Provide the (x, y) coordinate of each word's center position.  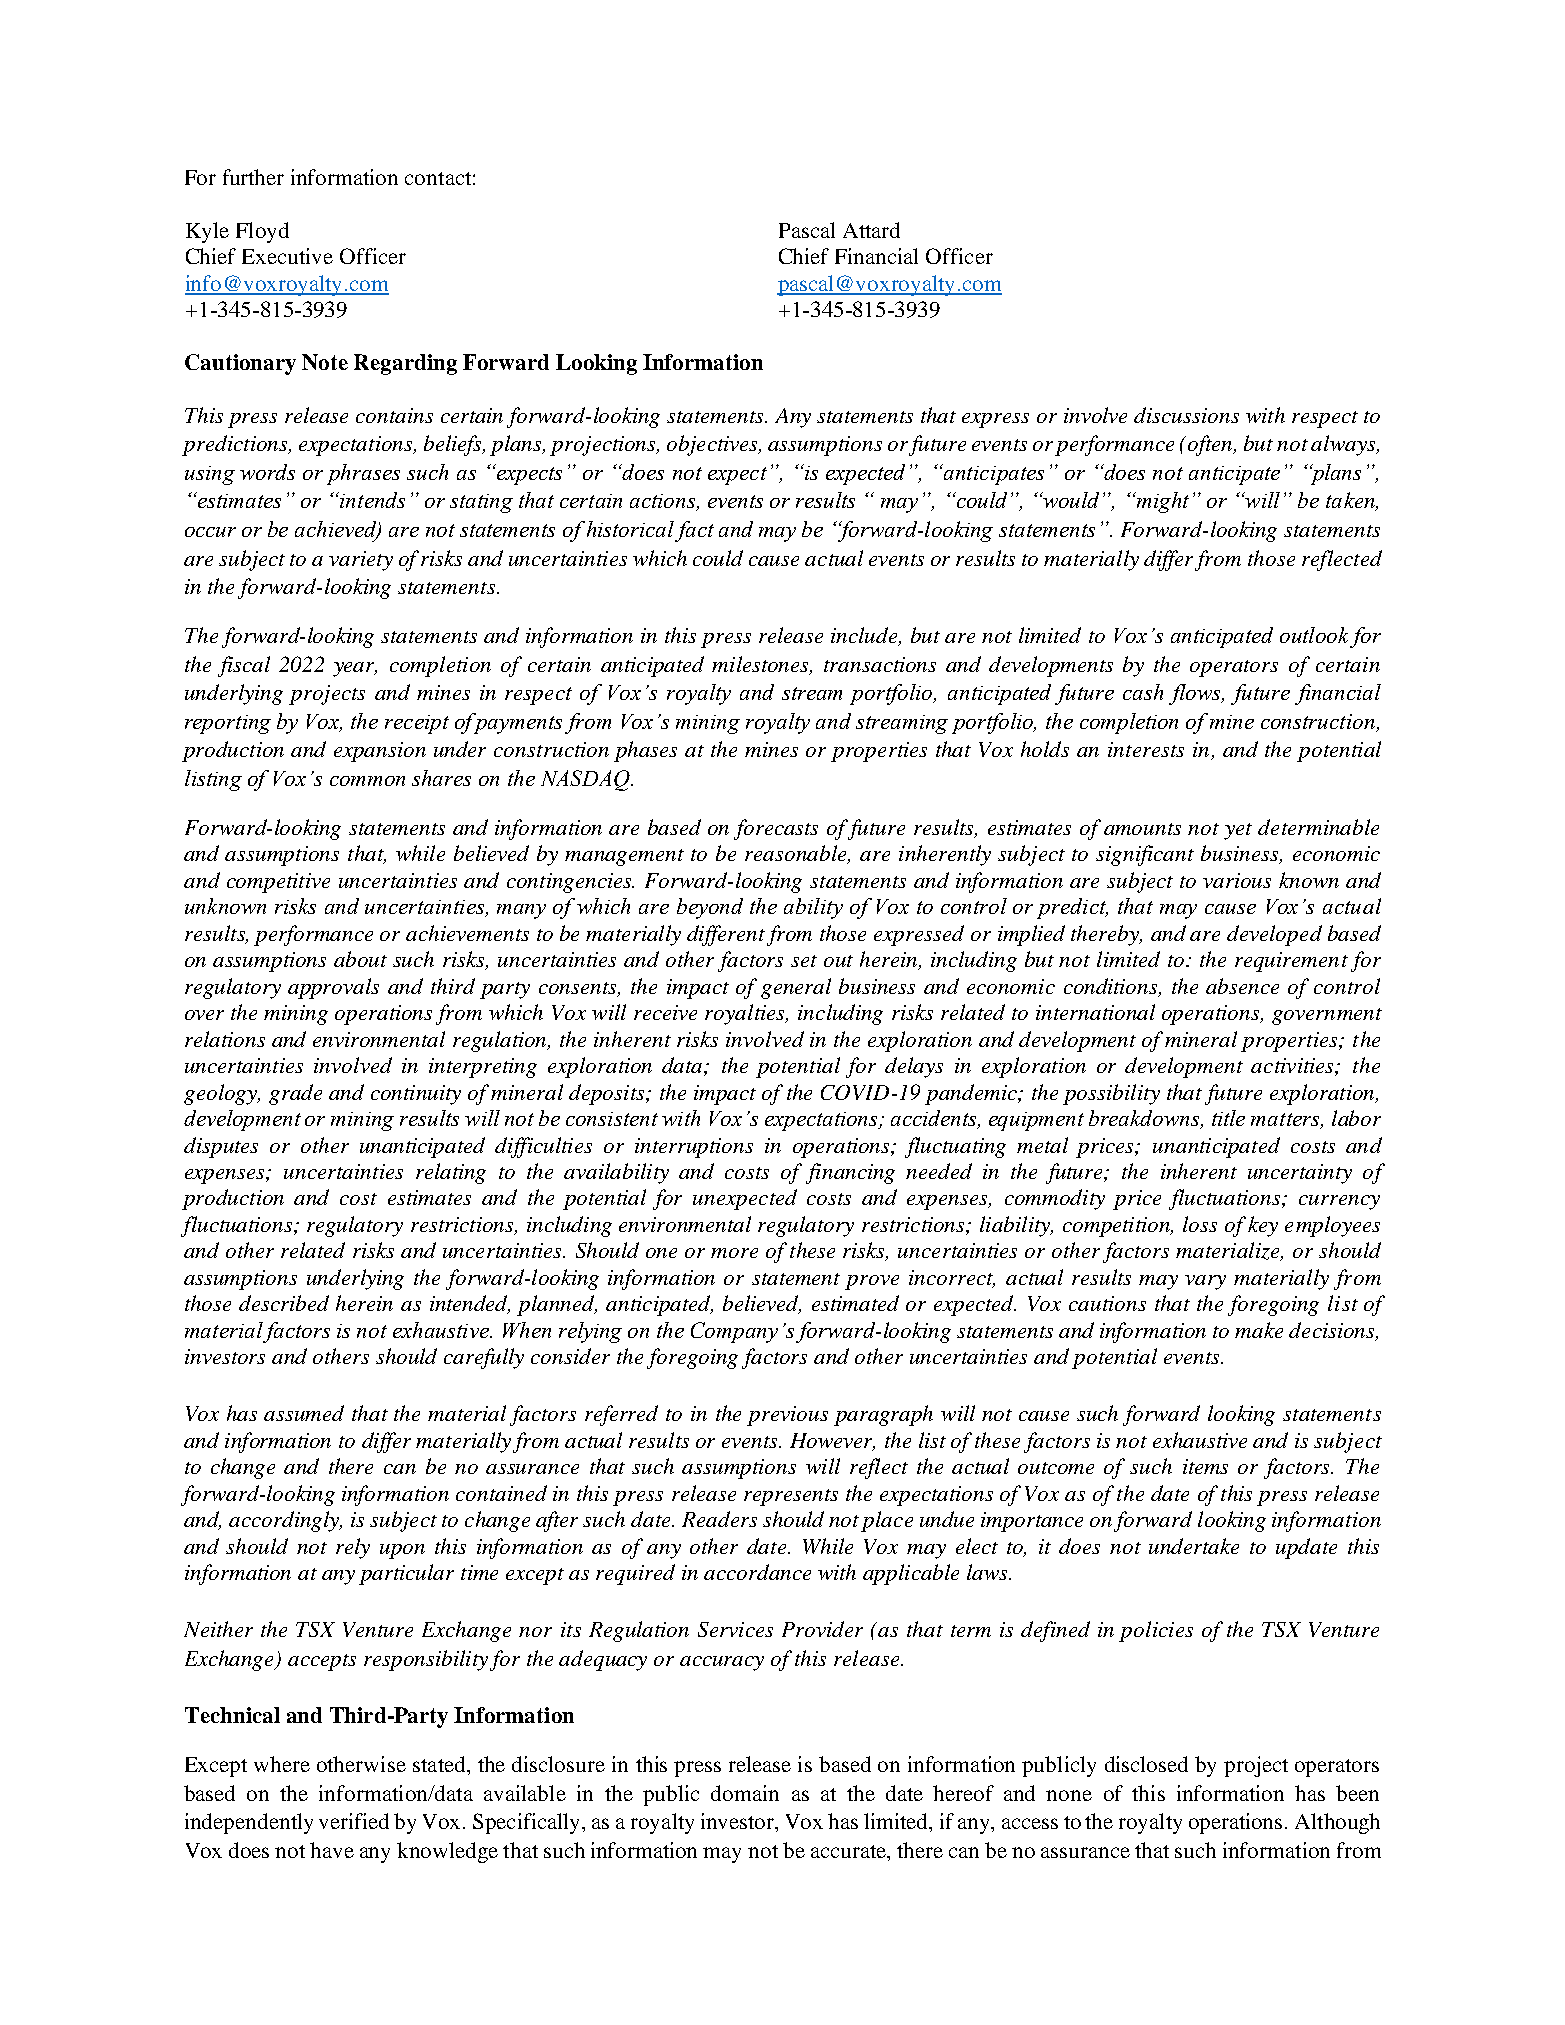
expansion (380, 752)
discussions (1186, 415)
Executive (287, 256)
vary (1205, 1282)
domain (745, 1793)
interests (1146, 749)
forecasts (776, 829)
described (284, 1303)
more (734, 1253)
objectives (714, 445)
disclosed (1146, 1764)
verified (354, 1821)
